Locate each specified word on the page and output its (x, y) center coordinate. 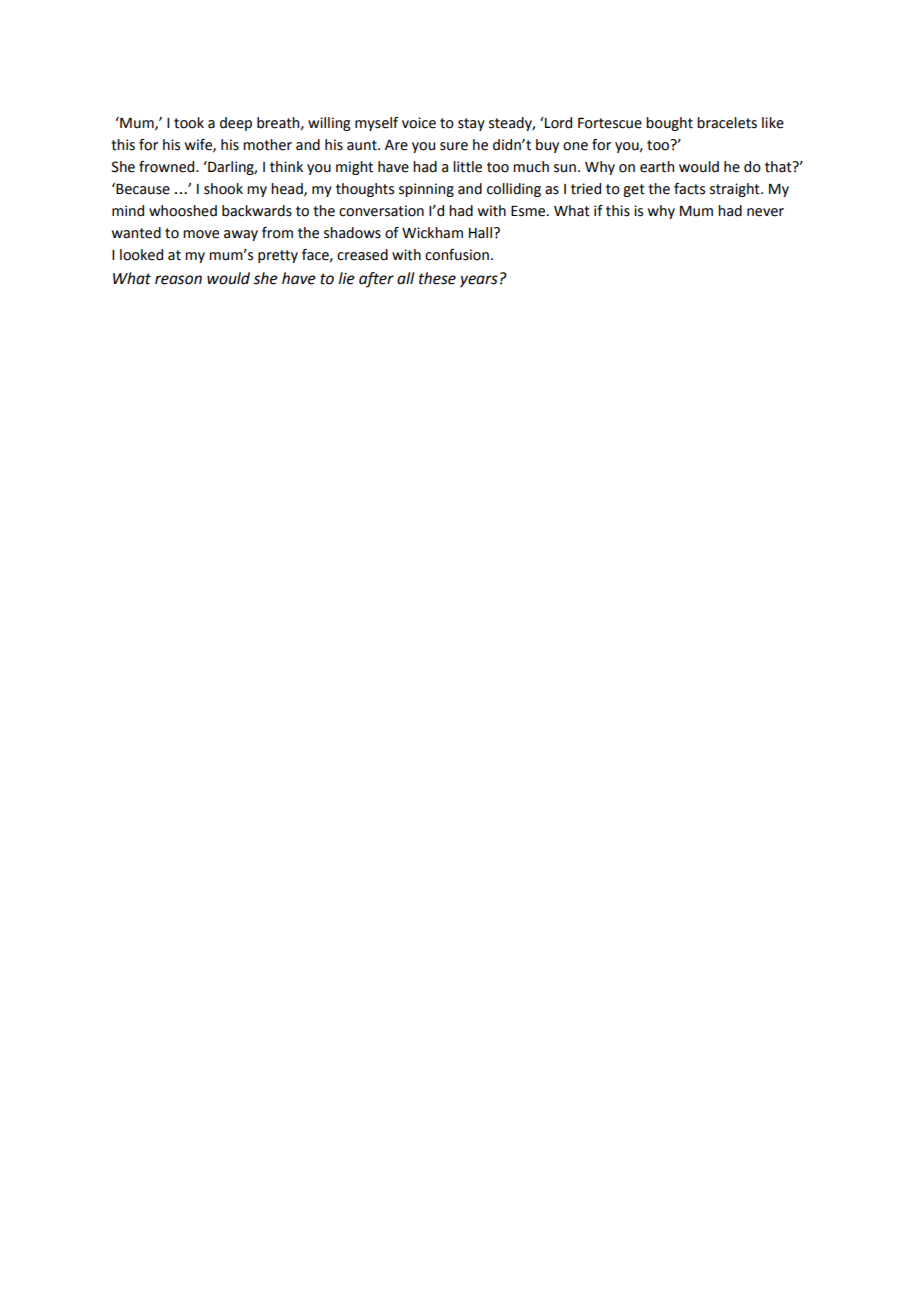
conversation (381, 211)
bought (669, 124)
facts (689, 189)
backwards (257, 211)
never (765, 212)
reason (178, 280)
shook (223, 189)
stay (471, 124)
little (467, 167)
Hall (480, 233)
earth (657, 167)
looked (141, 255)
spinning (426, 190)
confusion (457, 255)
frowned (168, 167)
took (189, 123)
